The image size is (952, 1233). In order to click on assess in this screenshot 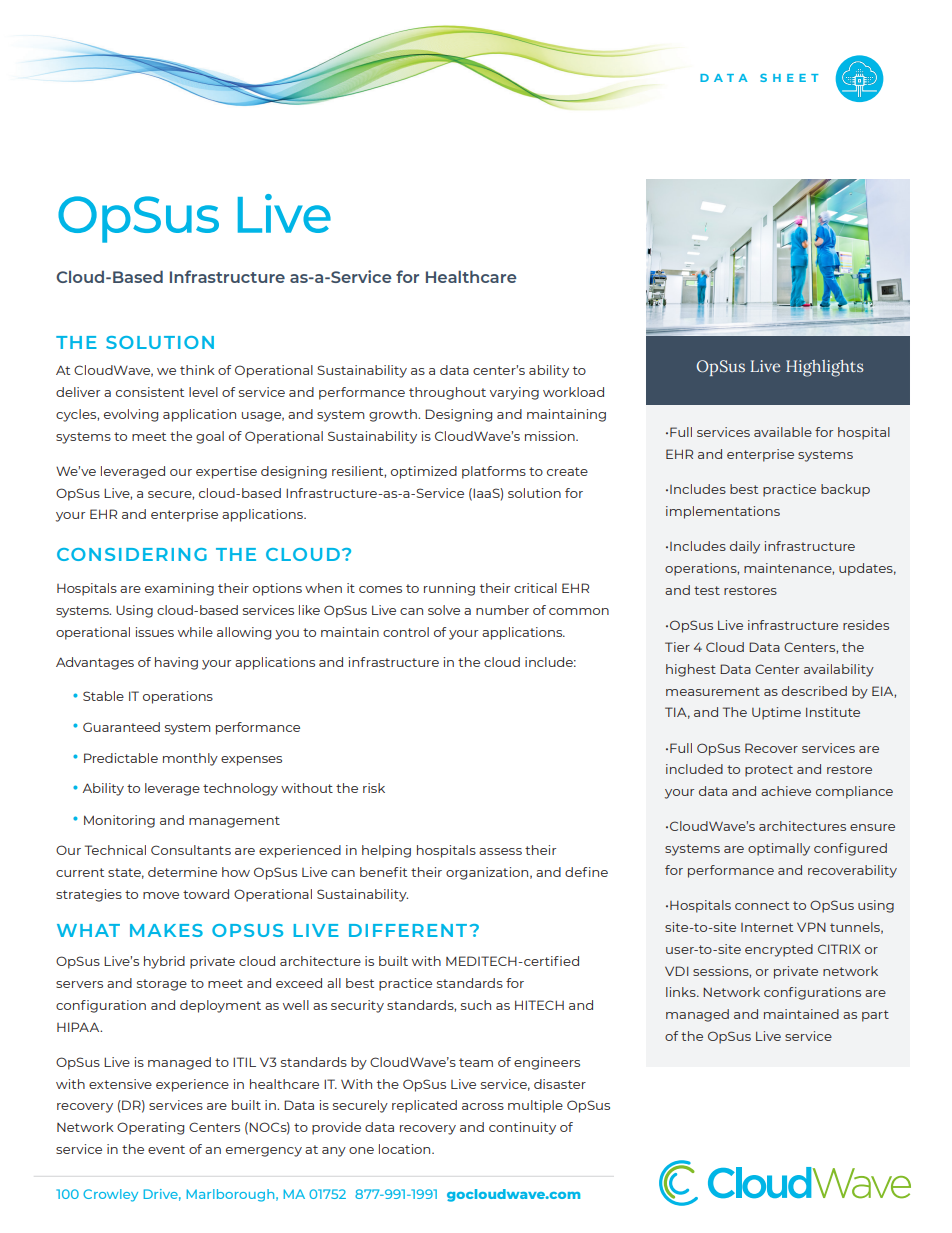, I will do `click(500, 851)`.
